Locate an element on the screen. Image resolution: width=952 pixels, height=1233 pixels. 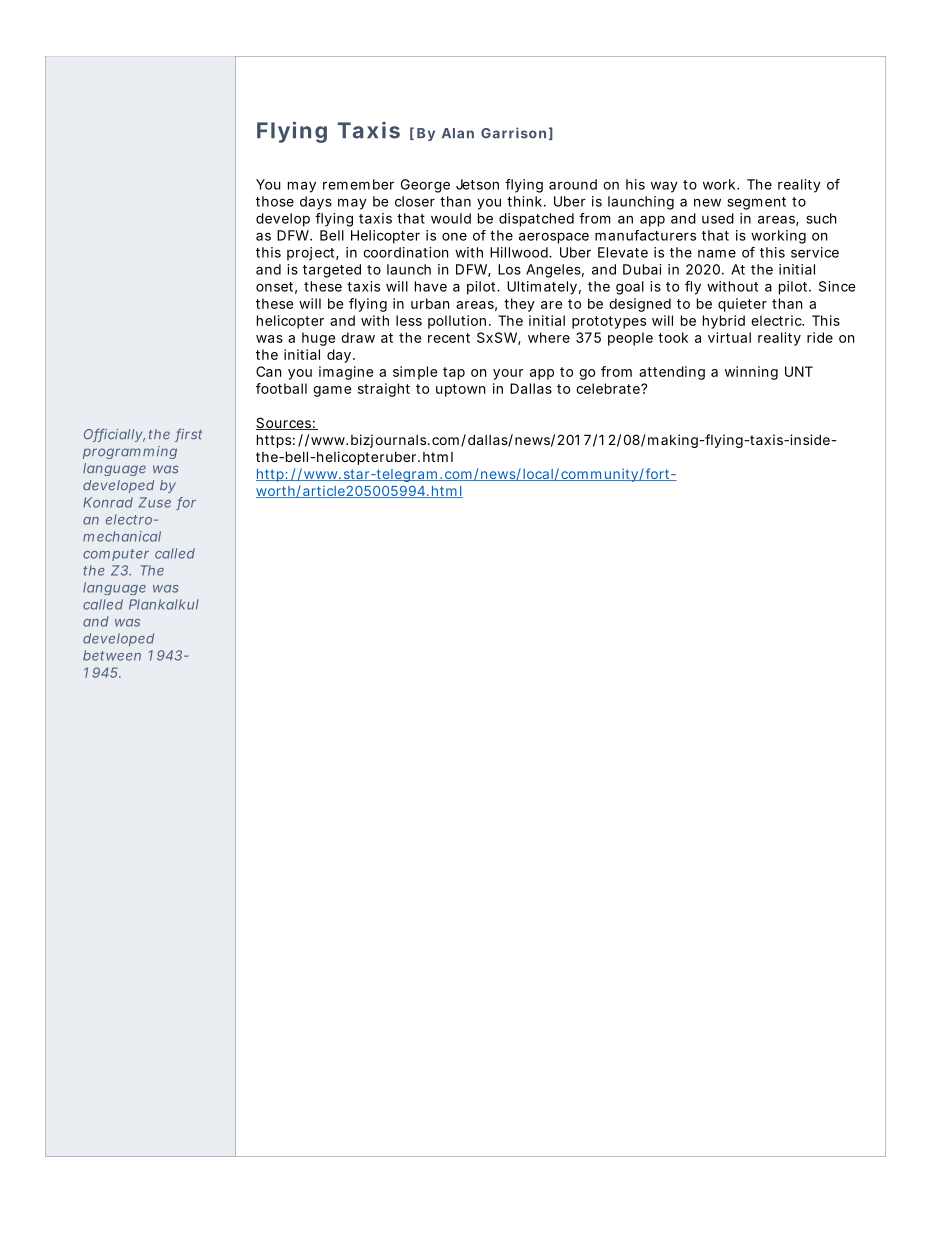
winning is located at coordinates (751, 373).
